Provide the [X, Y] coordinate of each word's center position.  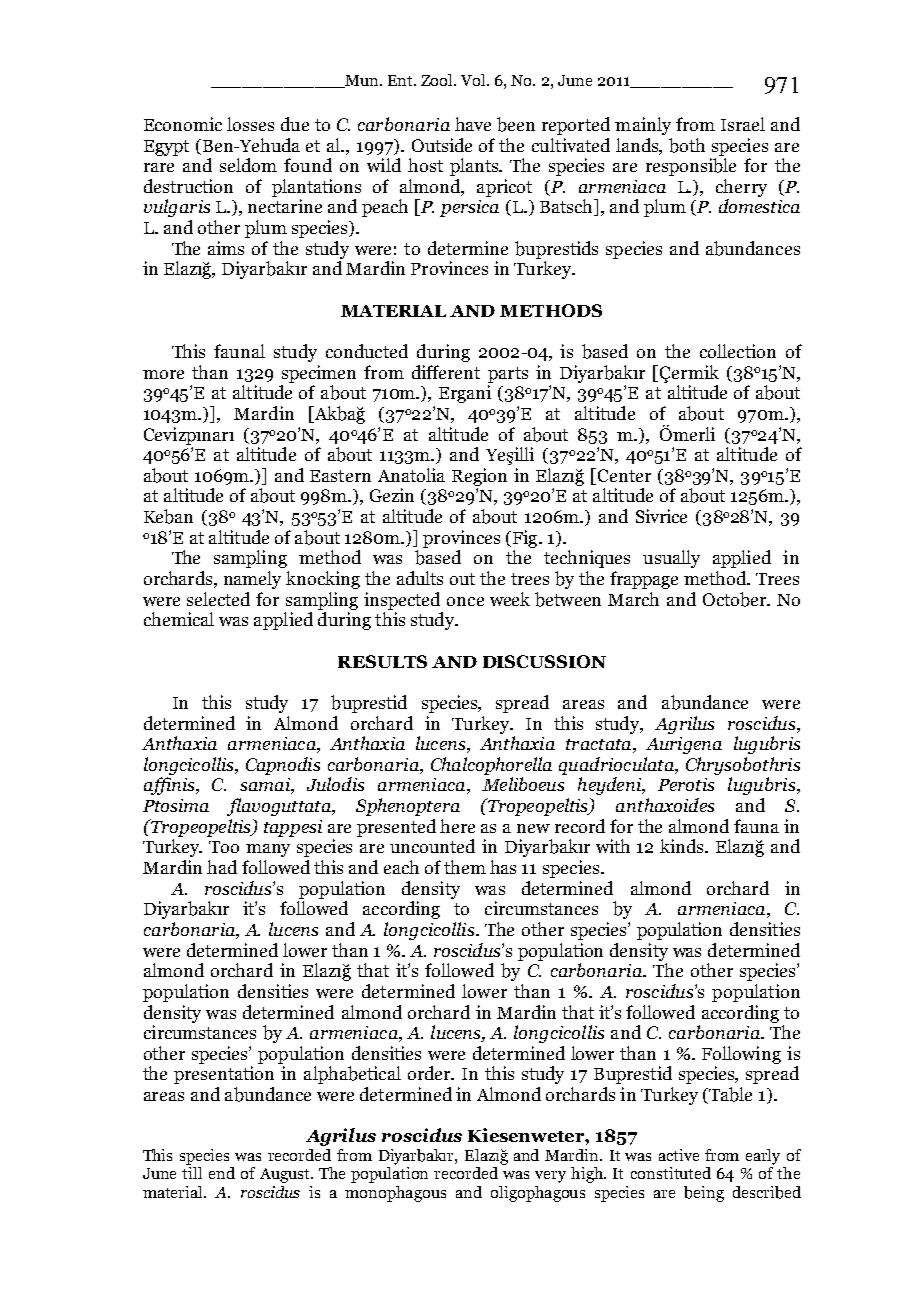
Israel [743, 124]
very [550, 1177]
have [473, 124]
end [222, 1173]
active [679, 1155]
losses [250, 124]
